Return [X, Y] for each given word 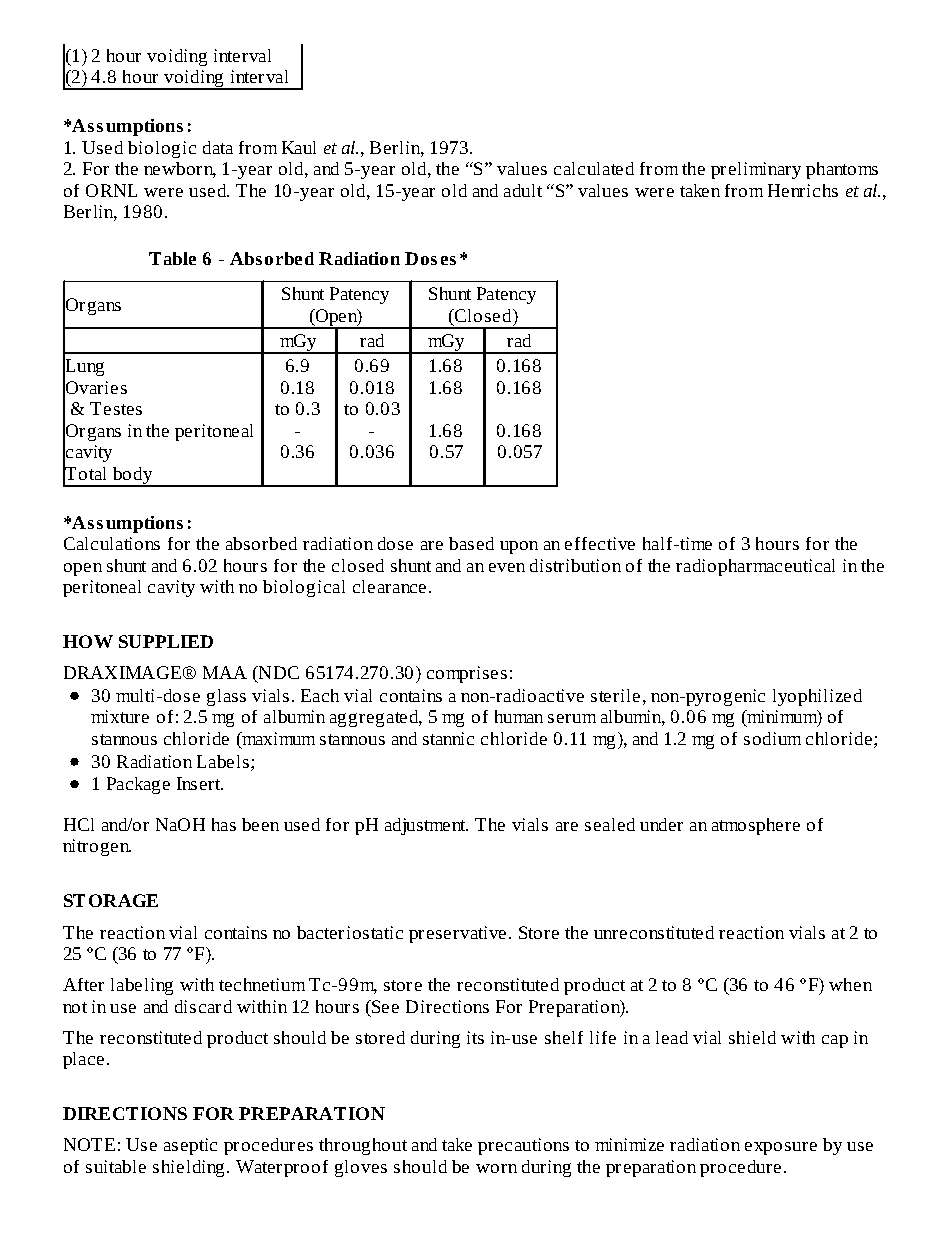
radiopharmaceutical [755, 567]
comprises [467, 674]
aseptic [190, 1146]
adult [523, 190]
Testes [116, 408]
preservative [457, 934]
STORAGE [111, 900]
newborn [180, 170]
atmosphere [756, 826]
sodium [772, 738]
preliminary [756, 170]
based [471, 543]
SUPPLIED [166, 641]
